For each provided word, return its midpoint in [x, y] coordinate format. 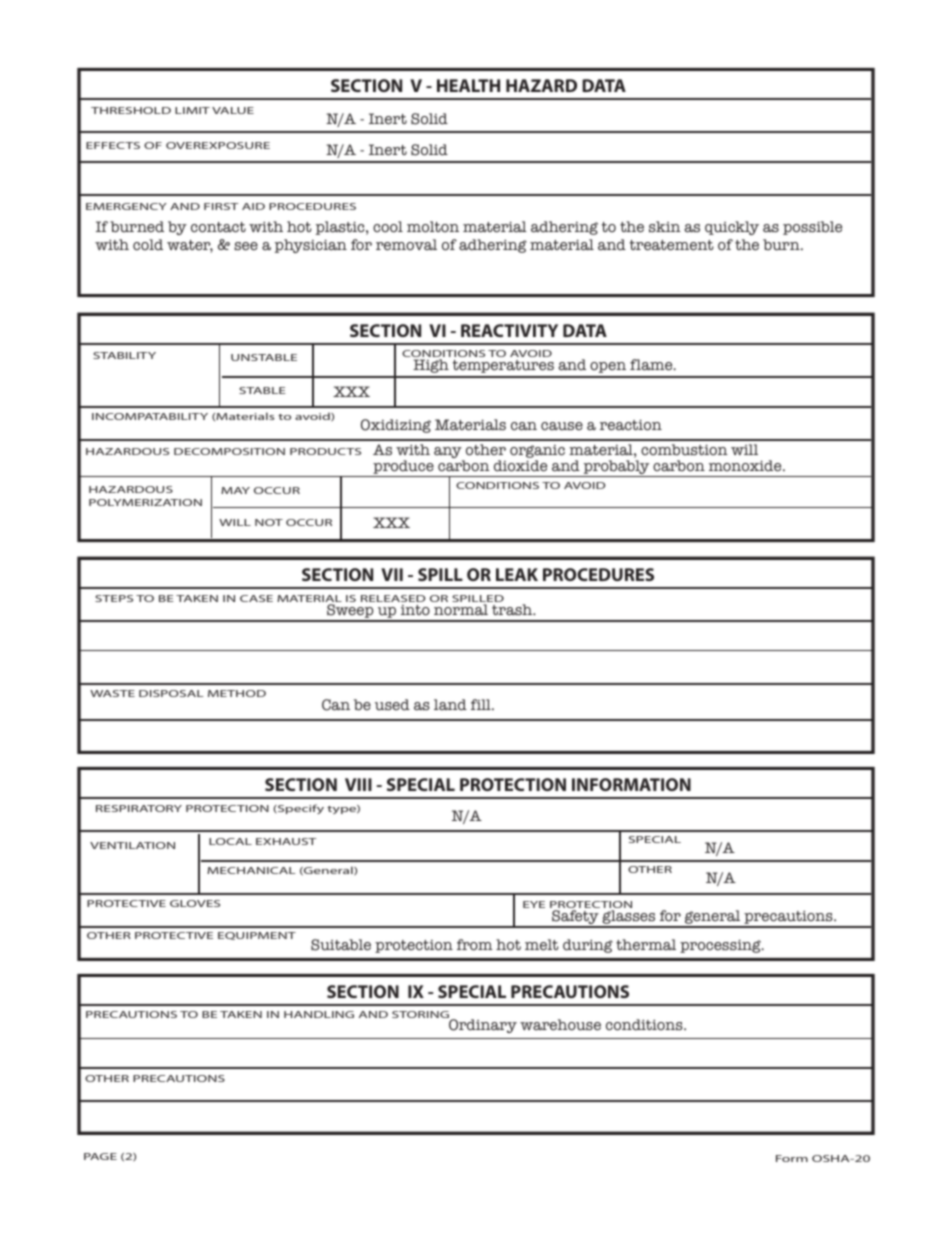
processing [721, 946]
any [449, 454]
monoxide [746, 466]
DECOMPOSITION [229, 451]
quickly [732, 228]
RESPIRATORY [139, 808]
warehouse [560, 1025]
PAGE [100, 1156]
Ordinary [482, 1025]
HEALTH [468, 85]
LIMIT [192, 110]
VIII [358, 784]
